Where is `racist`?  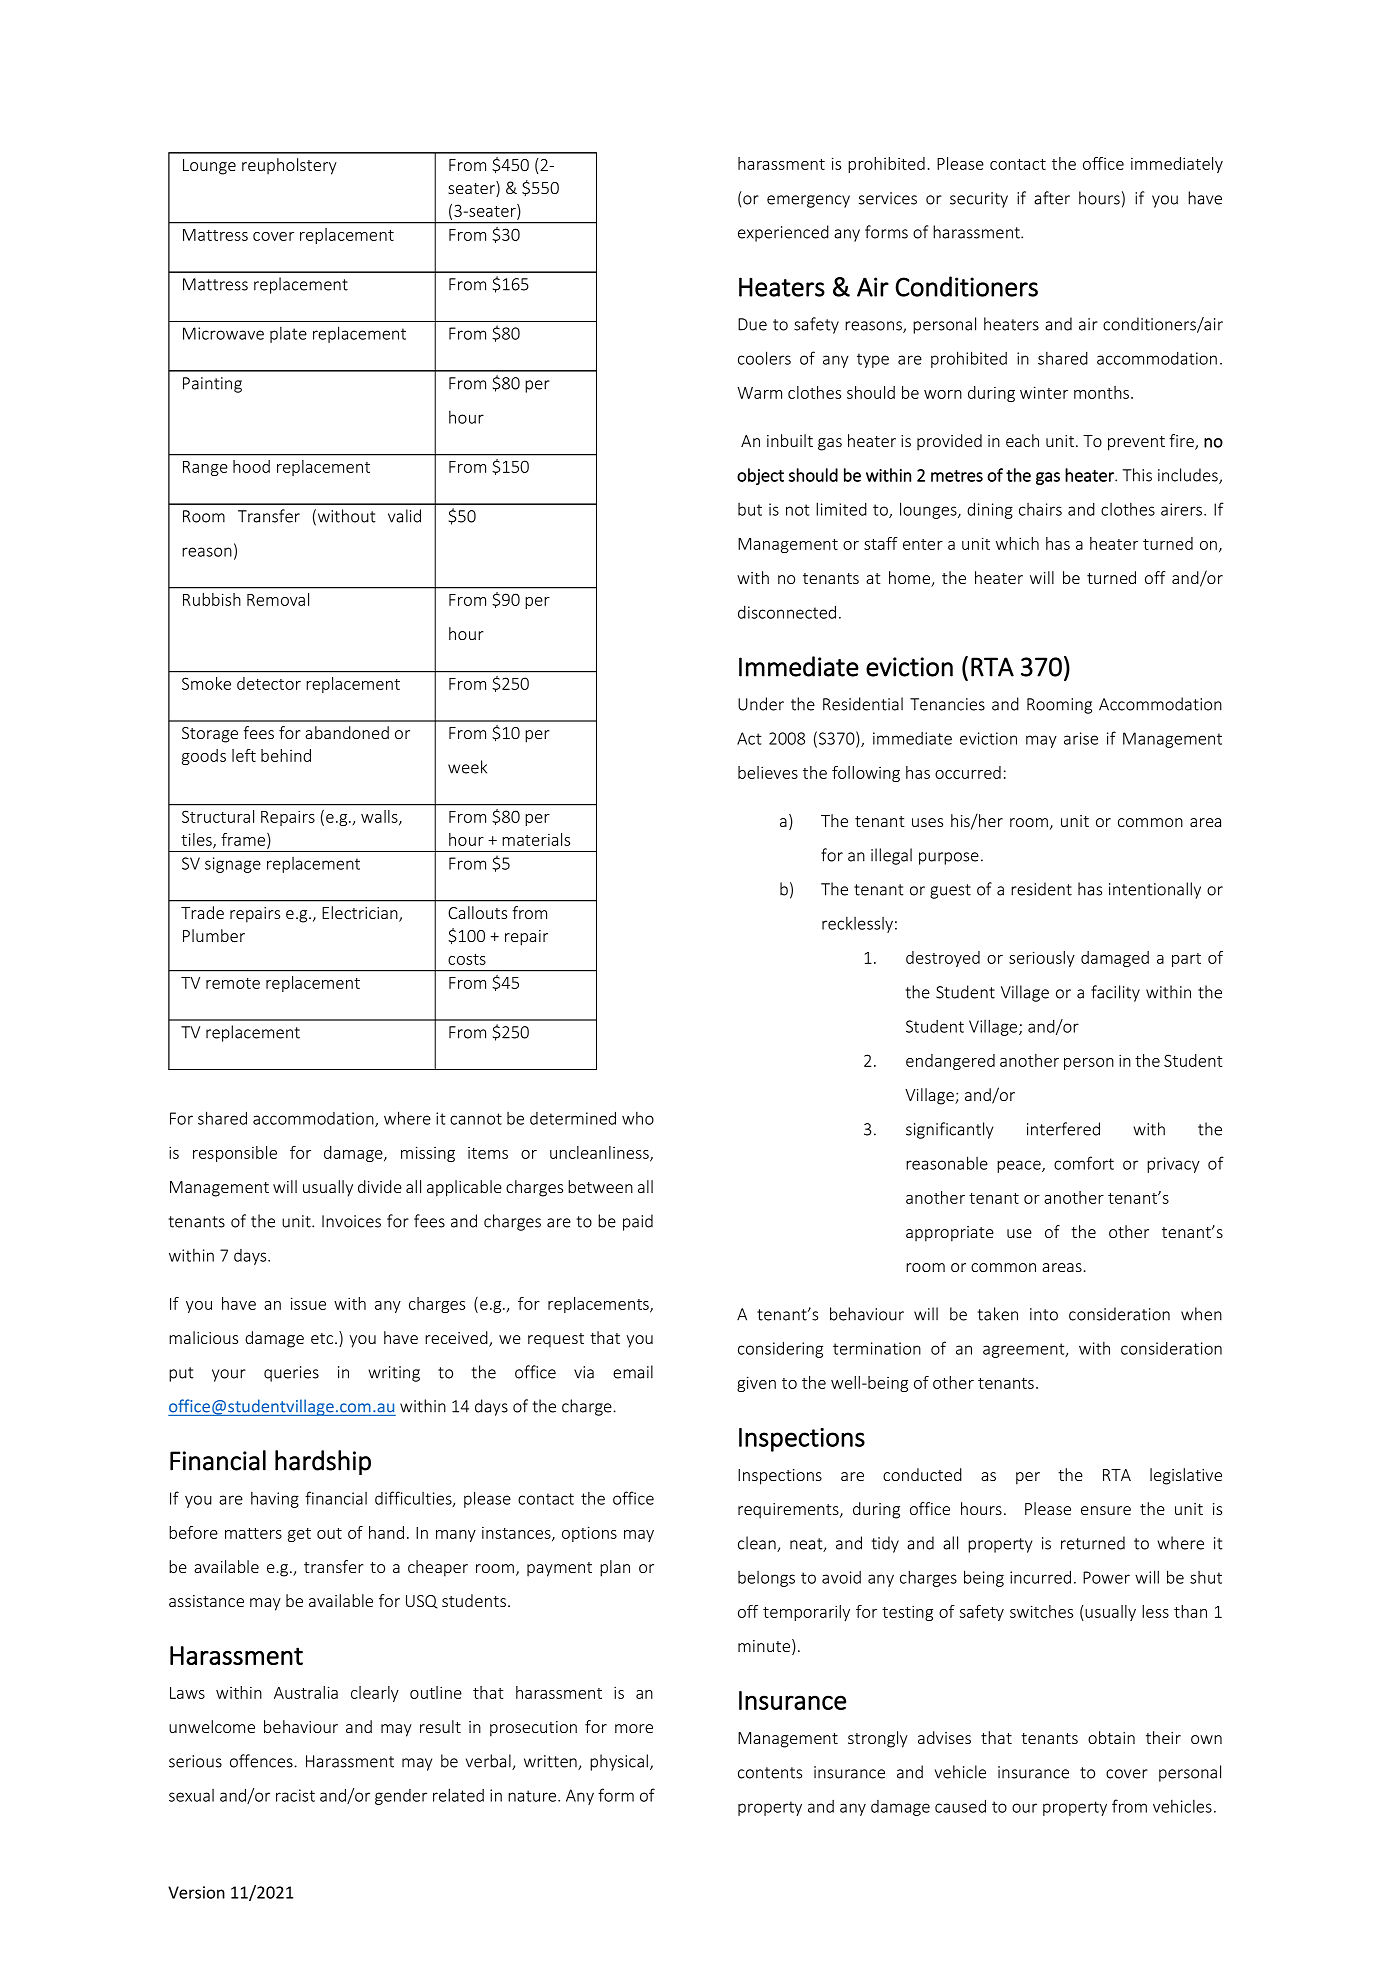
racist is located at coordinates (295, 1795).
